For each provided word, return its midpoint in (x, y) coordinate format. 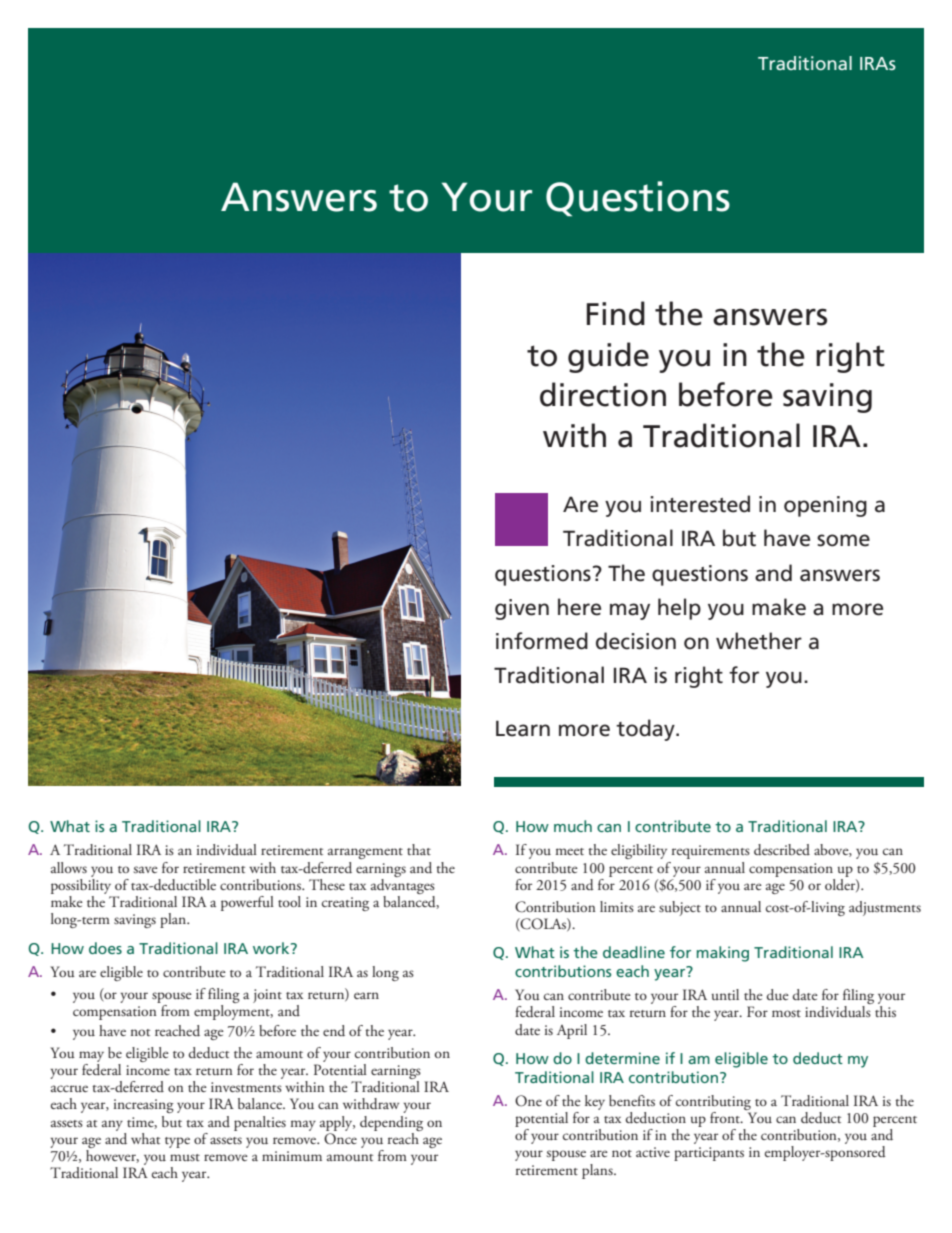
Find (616, 313)
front (726, 1117)
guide (608, 357)
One (528, 1101)
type (177, 1142)
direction (603, 394)
